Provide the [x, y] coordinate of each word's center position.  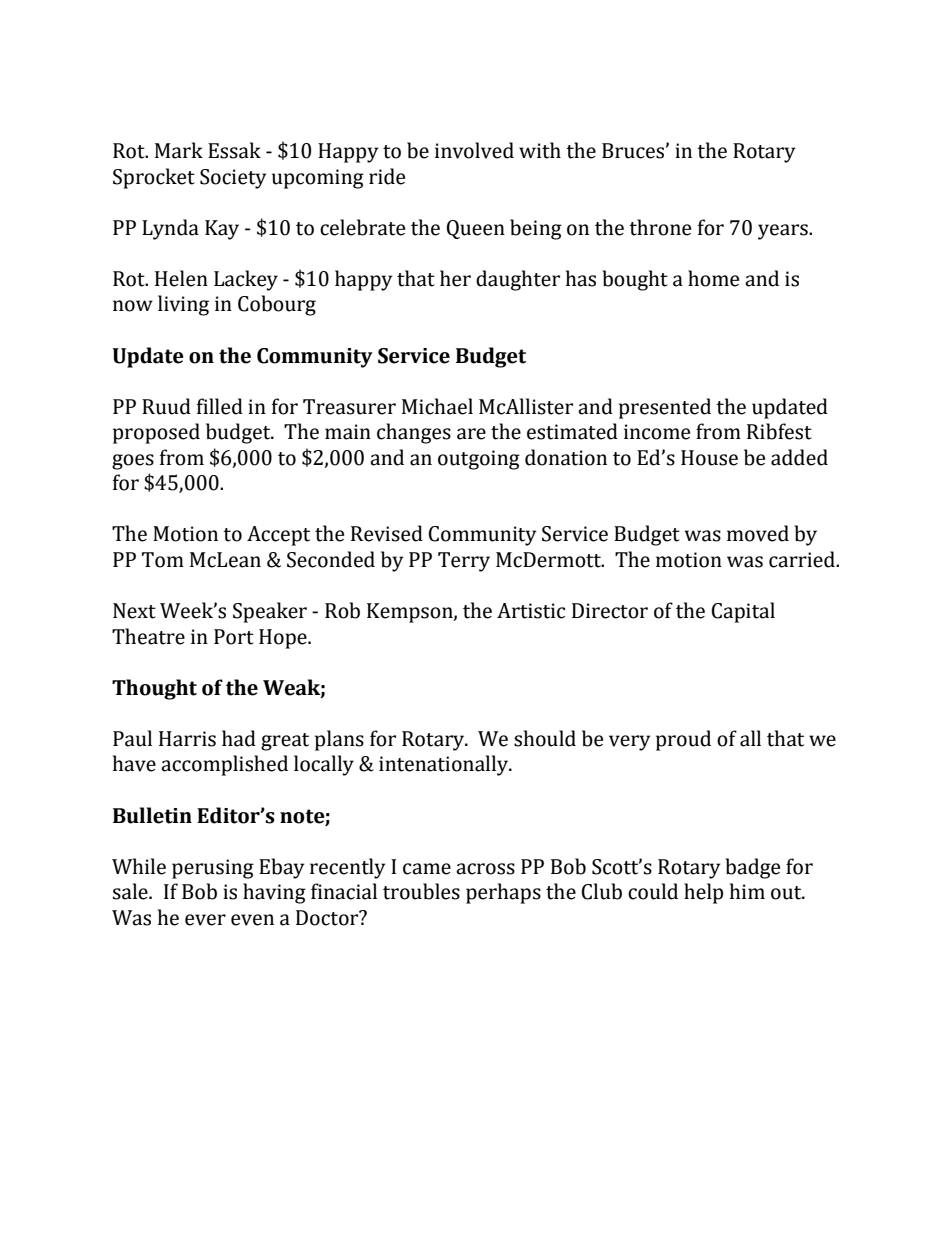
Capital [743, 612]
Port [234, 637]
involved [474, 150]
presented [665, 408]
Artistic [531, 611]
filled [220, 406]
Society [233, 179]
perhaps [503, 893]
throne [660, 227]
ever [205, 920]
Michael [437, 406]
